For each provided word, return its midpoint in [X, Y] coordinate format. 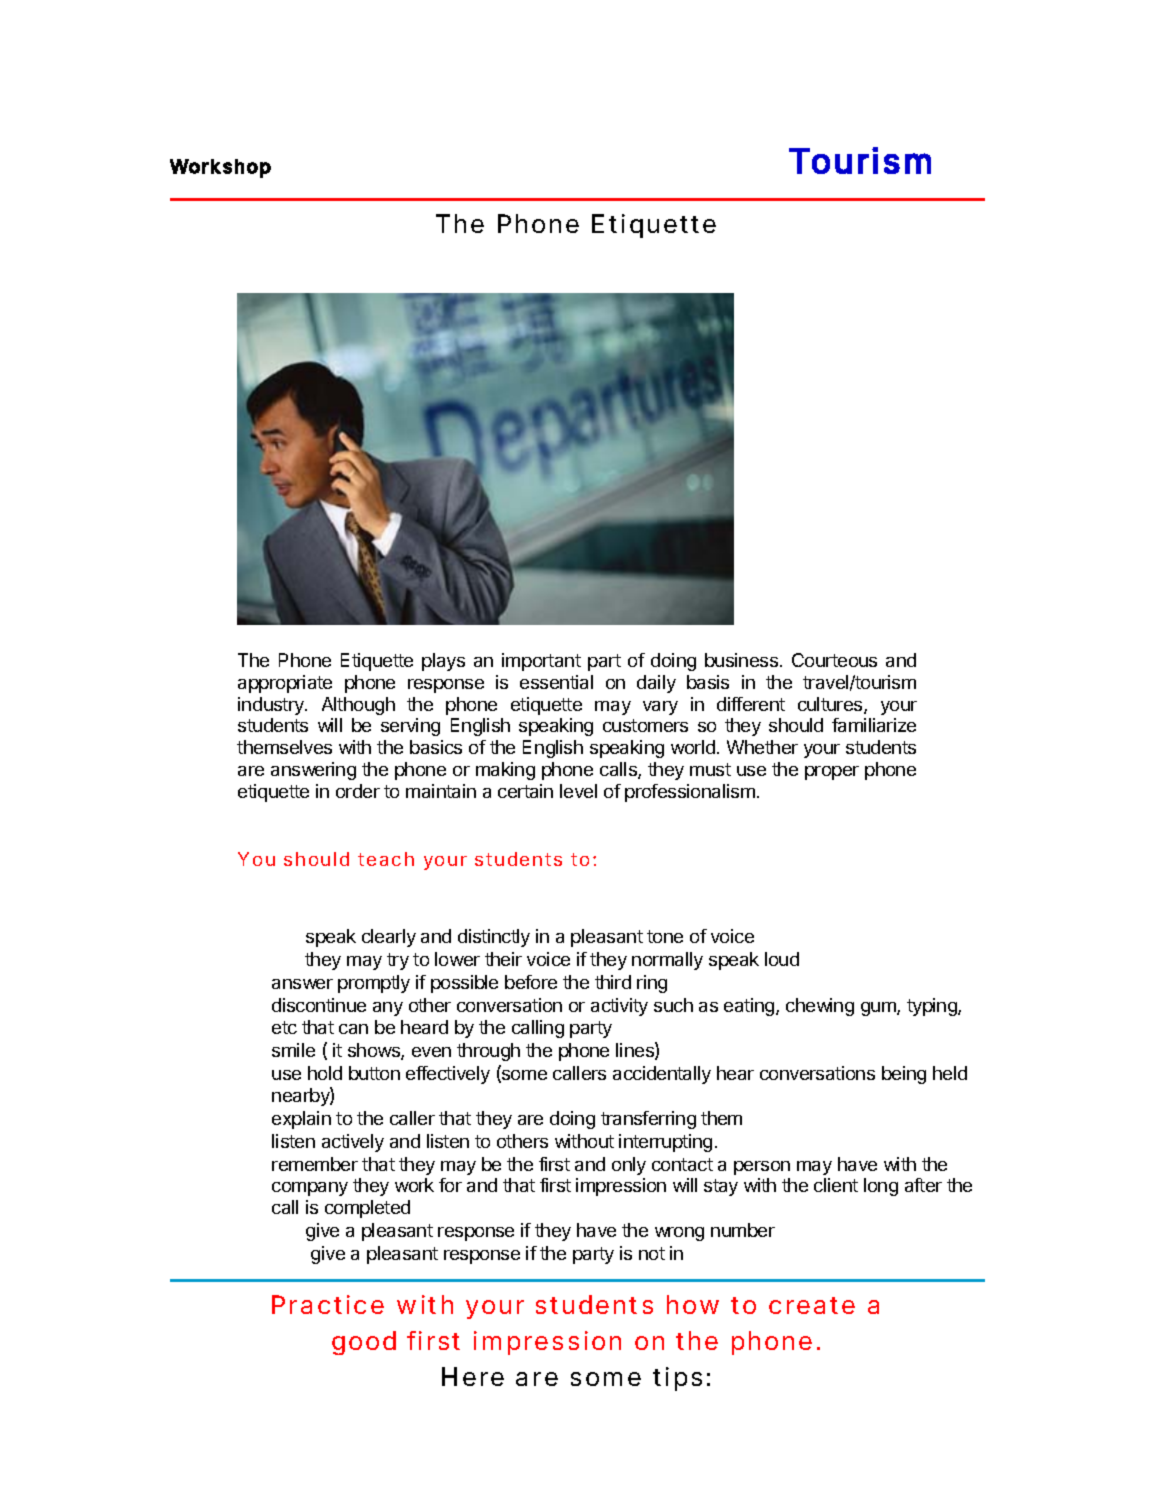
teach [386, 859]
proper [832, 773]
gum [879, 1009]
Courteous [834, 660]
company [310, 1189]
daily [656, 684]
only [629, 1166]
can [353, 1029]
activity [619, 1007]
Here [473, 1376]
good [364, 1343]
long [881, 1187]
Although [358, 706]
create [812, 1305]
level [578, 791]
